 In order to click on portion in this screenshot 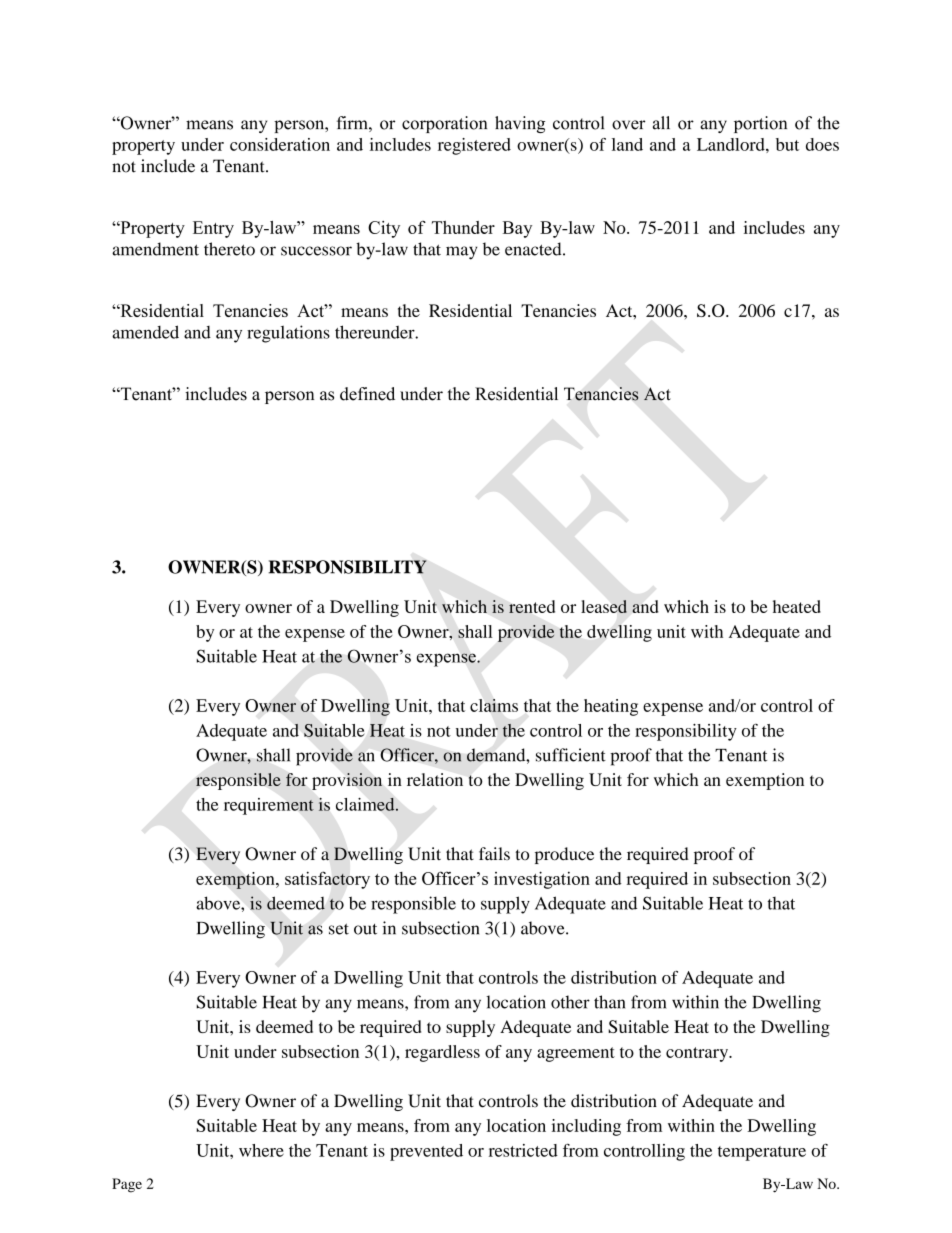, I will do `click(760, 124)`.
